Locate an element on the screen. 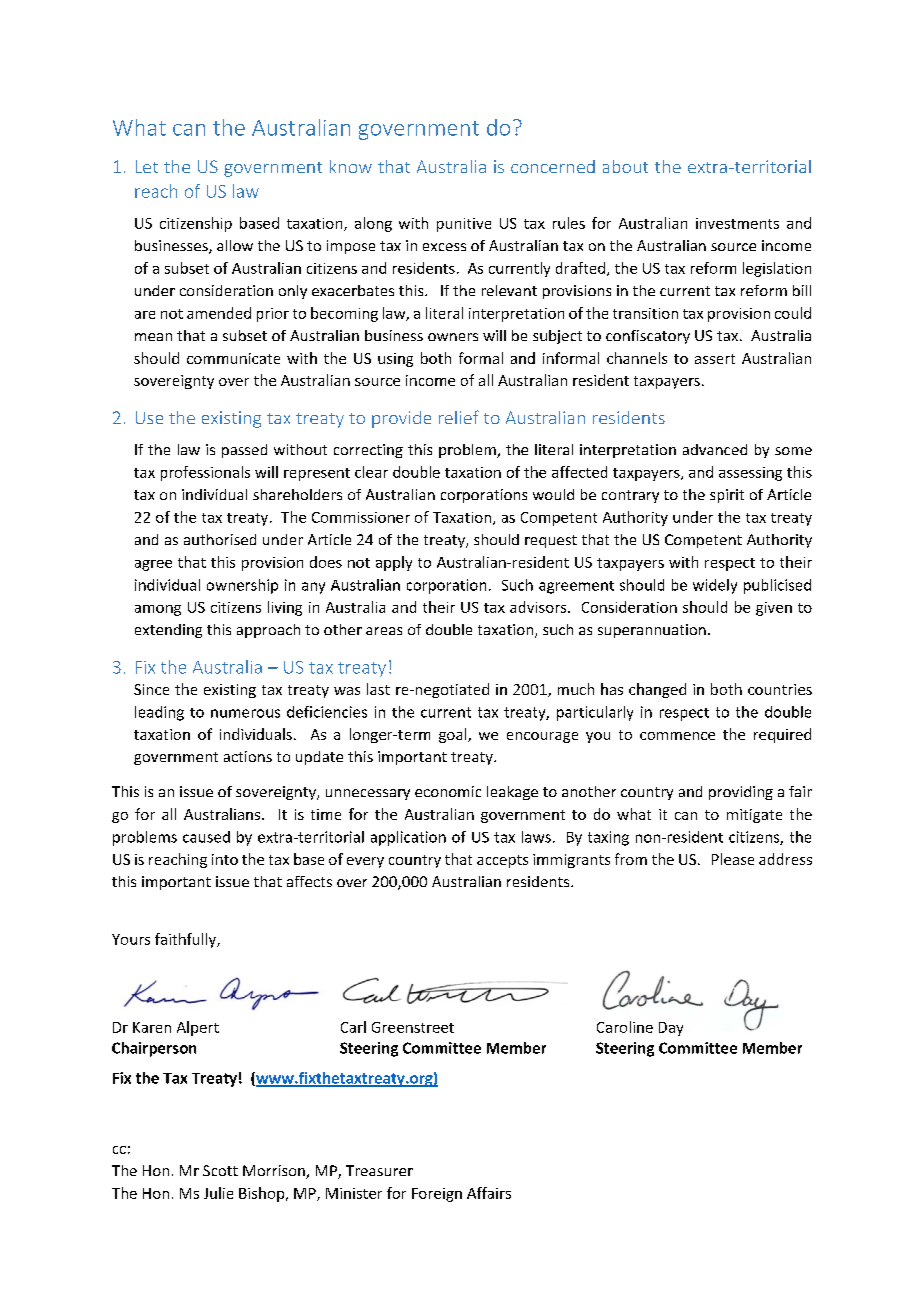  punitive is located at coordinates (464, 225).
